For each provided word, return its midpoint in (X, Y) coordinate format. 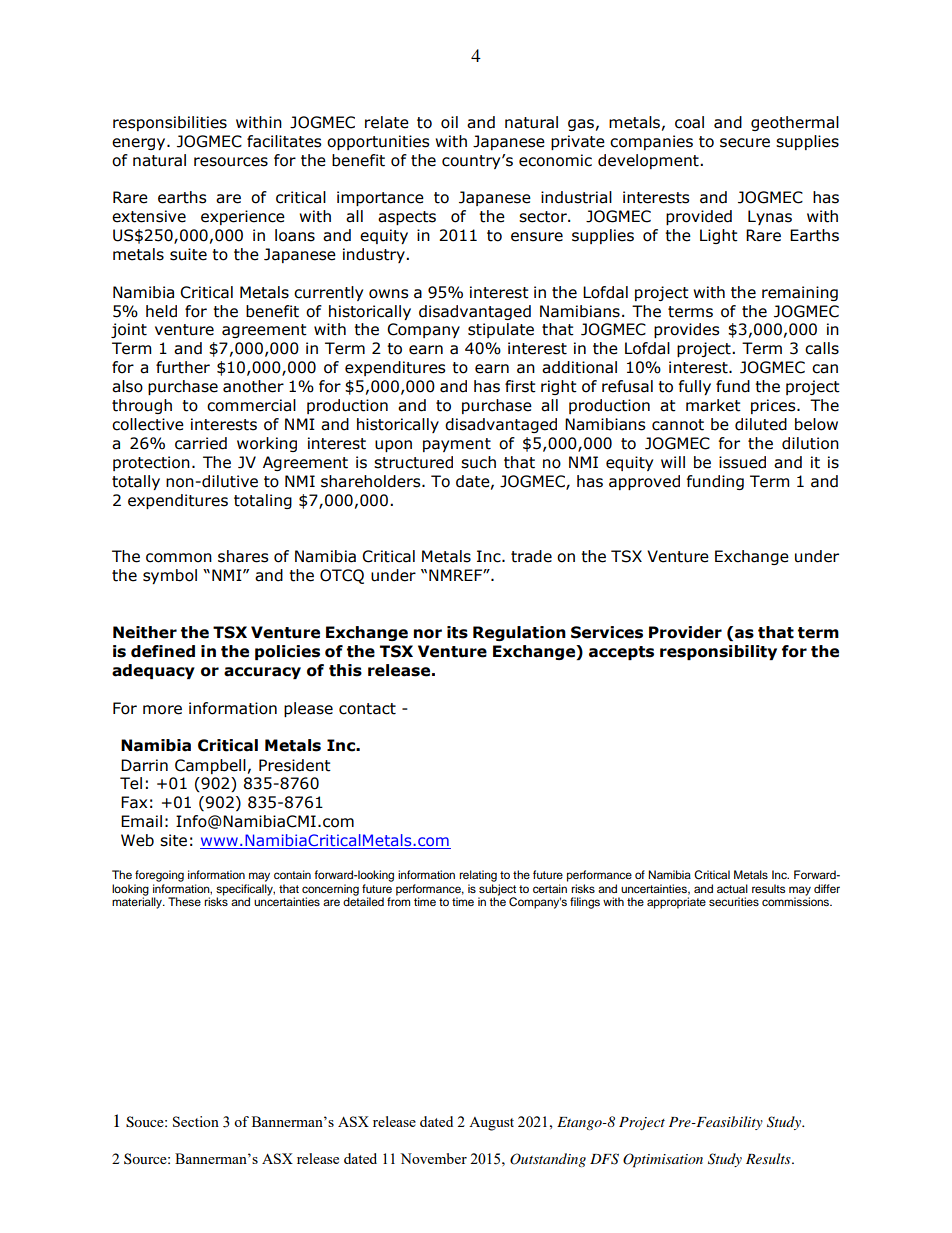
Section (196, 1121)
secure (745, 143)
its (457, 632)
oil (449, 122)
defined (163, 651)
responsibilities (170, 123)
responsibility (718, 652)
